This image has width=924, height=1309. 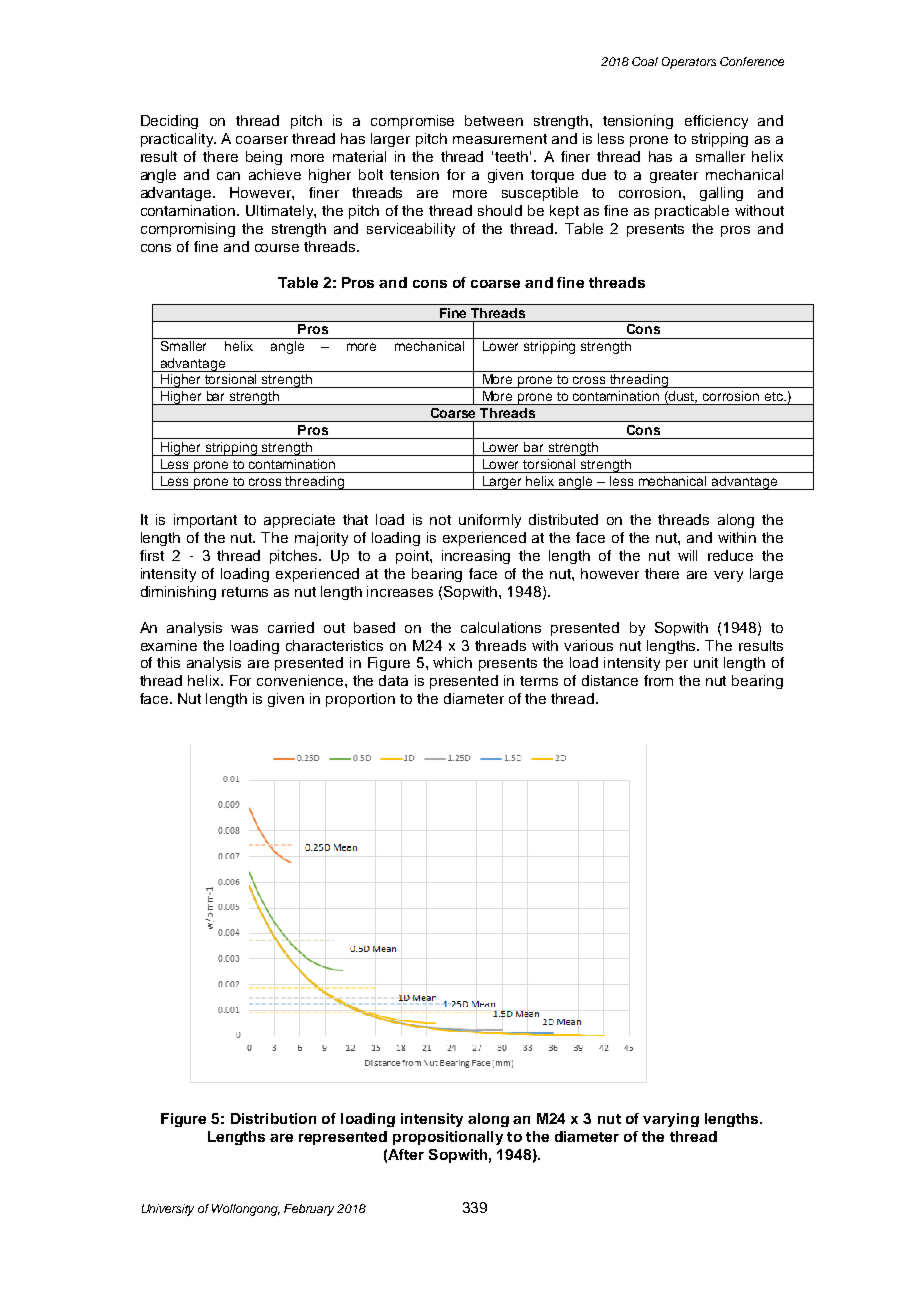 I want to click on unit, so click(x=706, y=662).
